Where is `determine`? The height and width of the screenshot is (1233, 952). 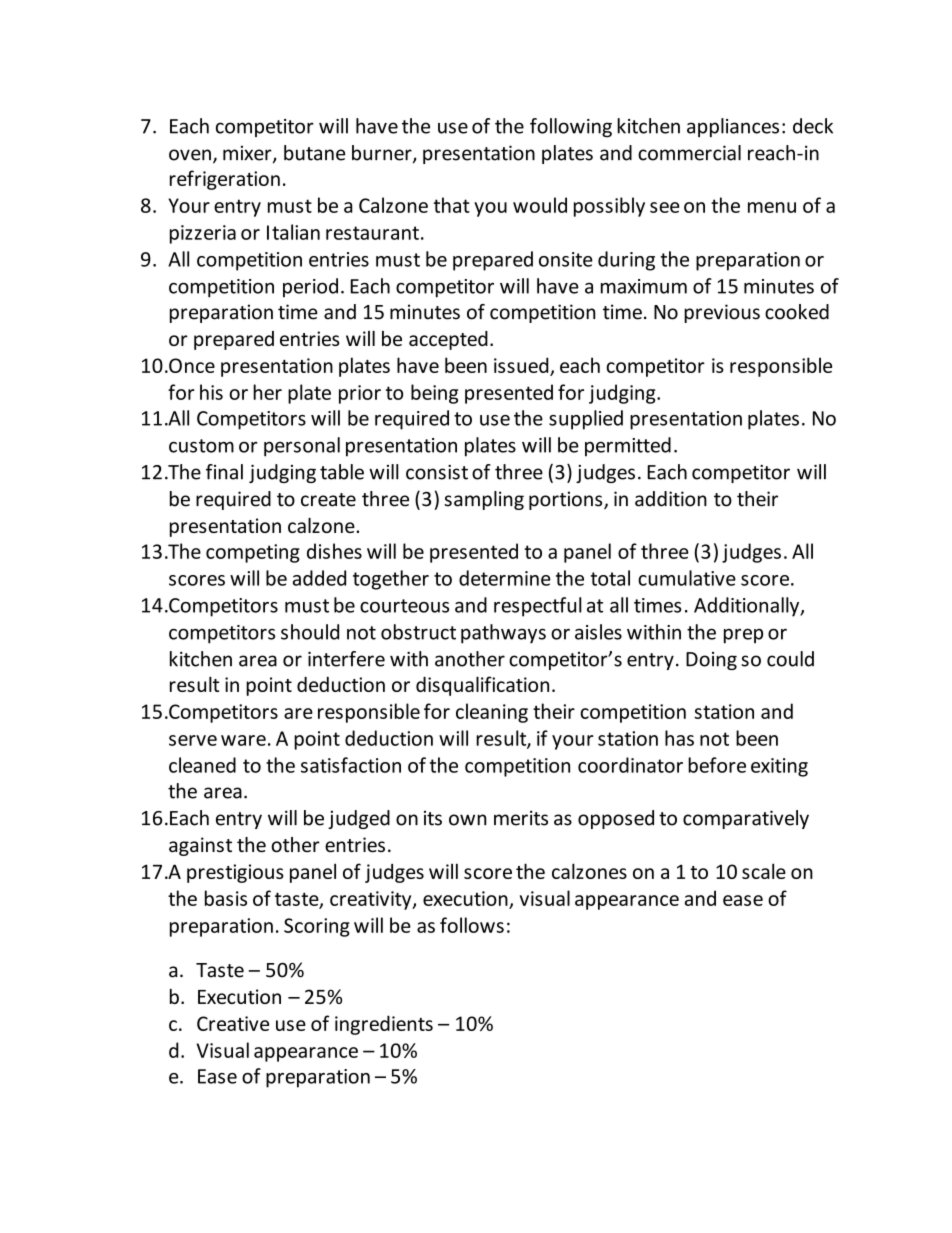
determine is located at coordinates (505, 578).
